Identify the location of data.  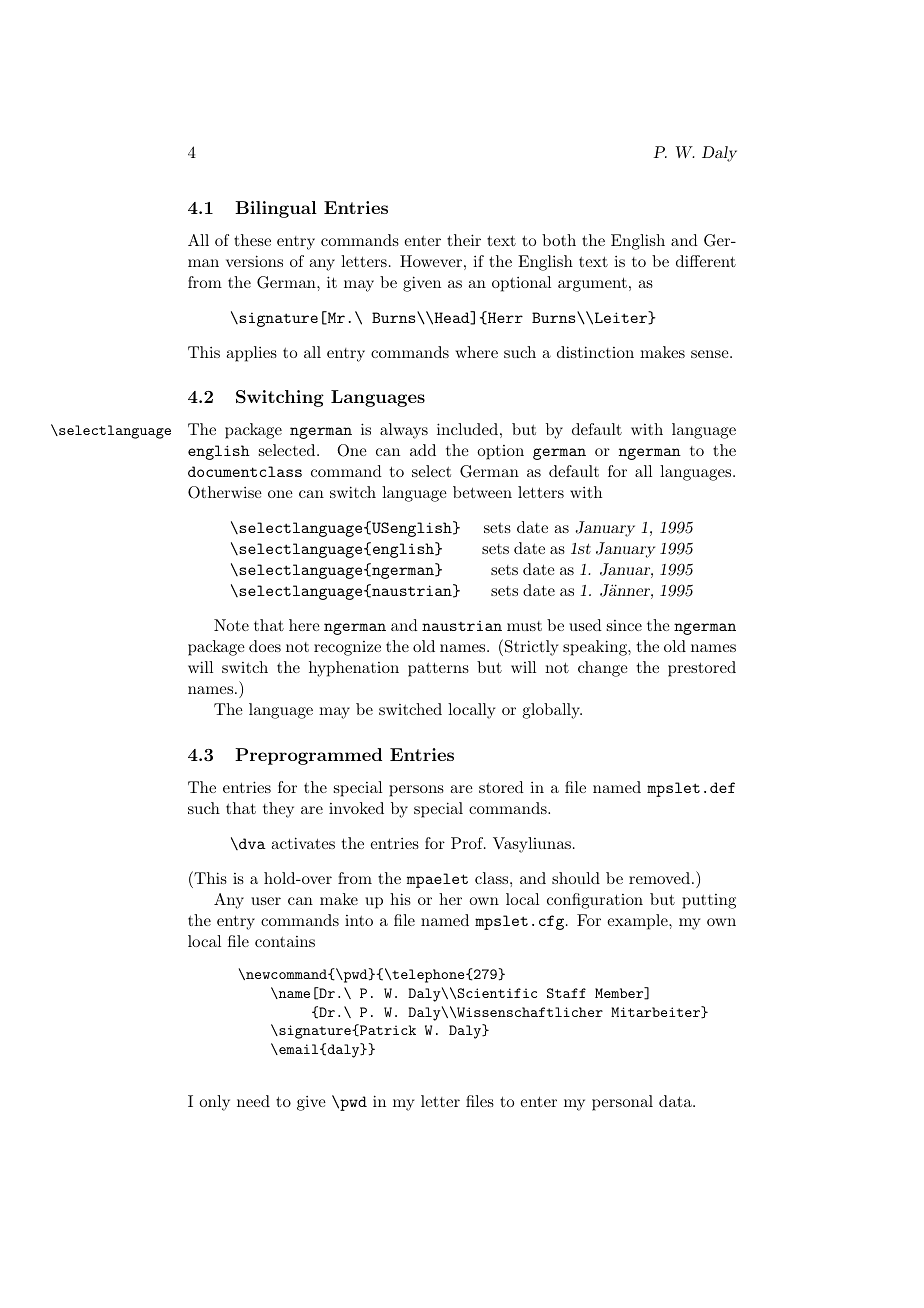
(676, 1101).
